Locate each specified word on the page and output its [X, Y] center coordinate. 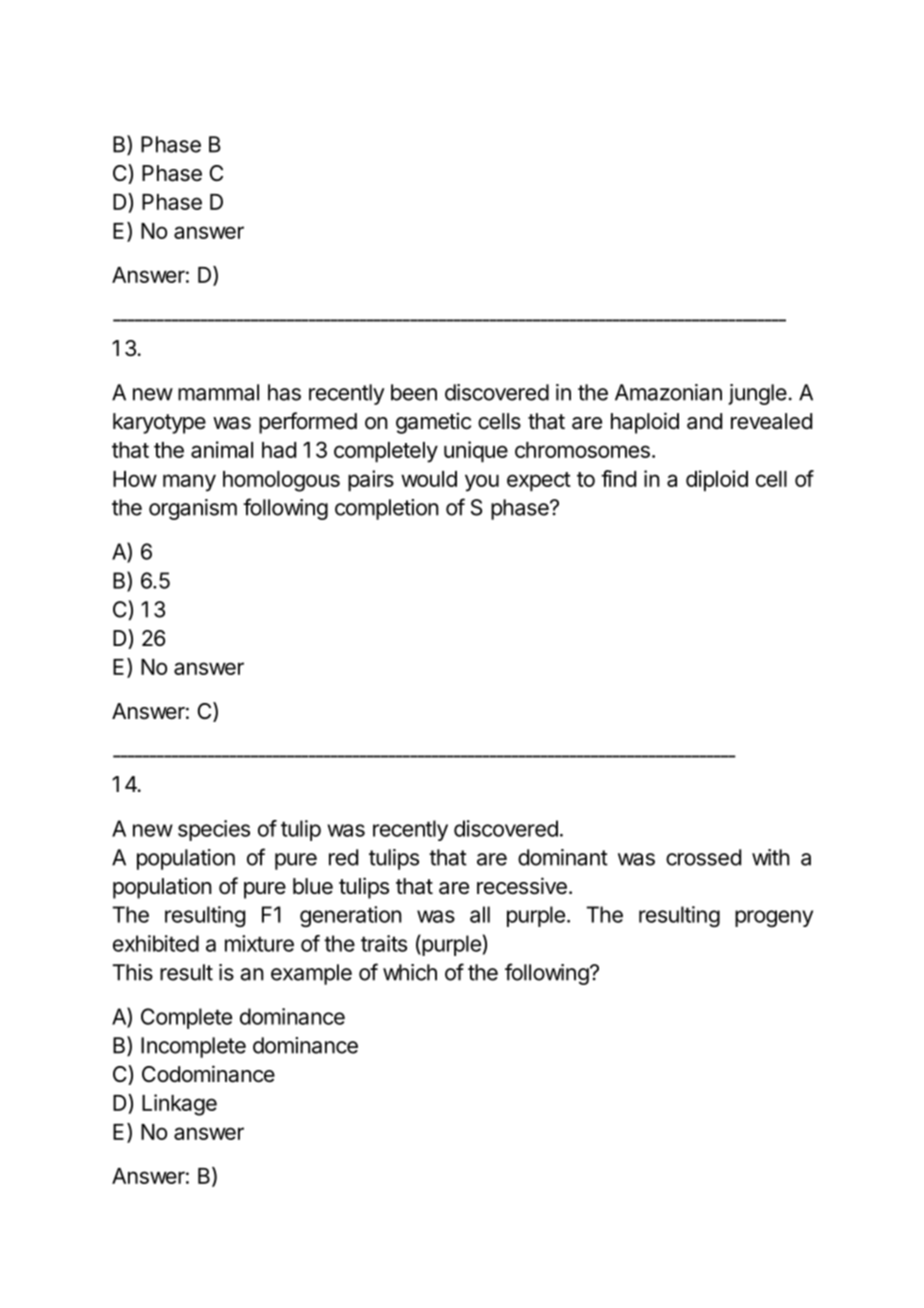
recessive [522, 886]
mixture [259, 943]
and [704, 421]
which [410, 972]
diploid [717, 481]
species [214, 830]
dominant [563, 857]
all [480, 914]
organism [193, 509]
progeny [774, 918]
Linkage [179, 1105]
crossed [703, 857]
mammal [218, 392]
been [414, 392]
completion [387, 509]
